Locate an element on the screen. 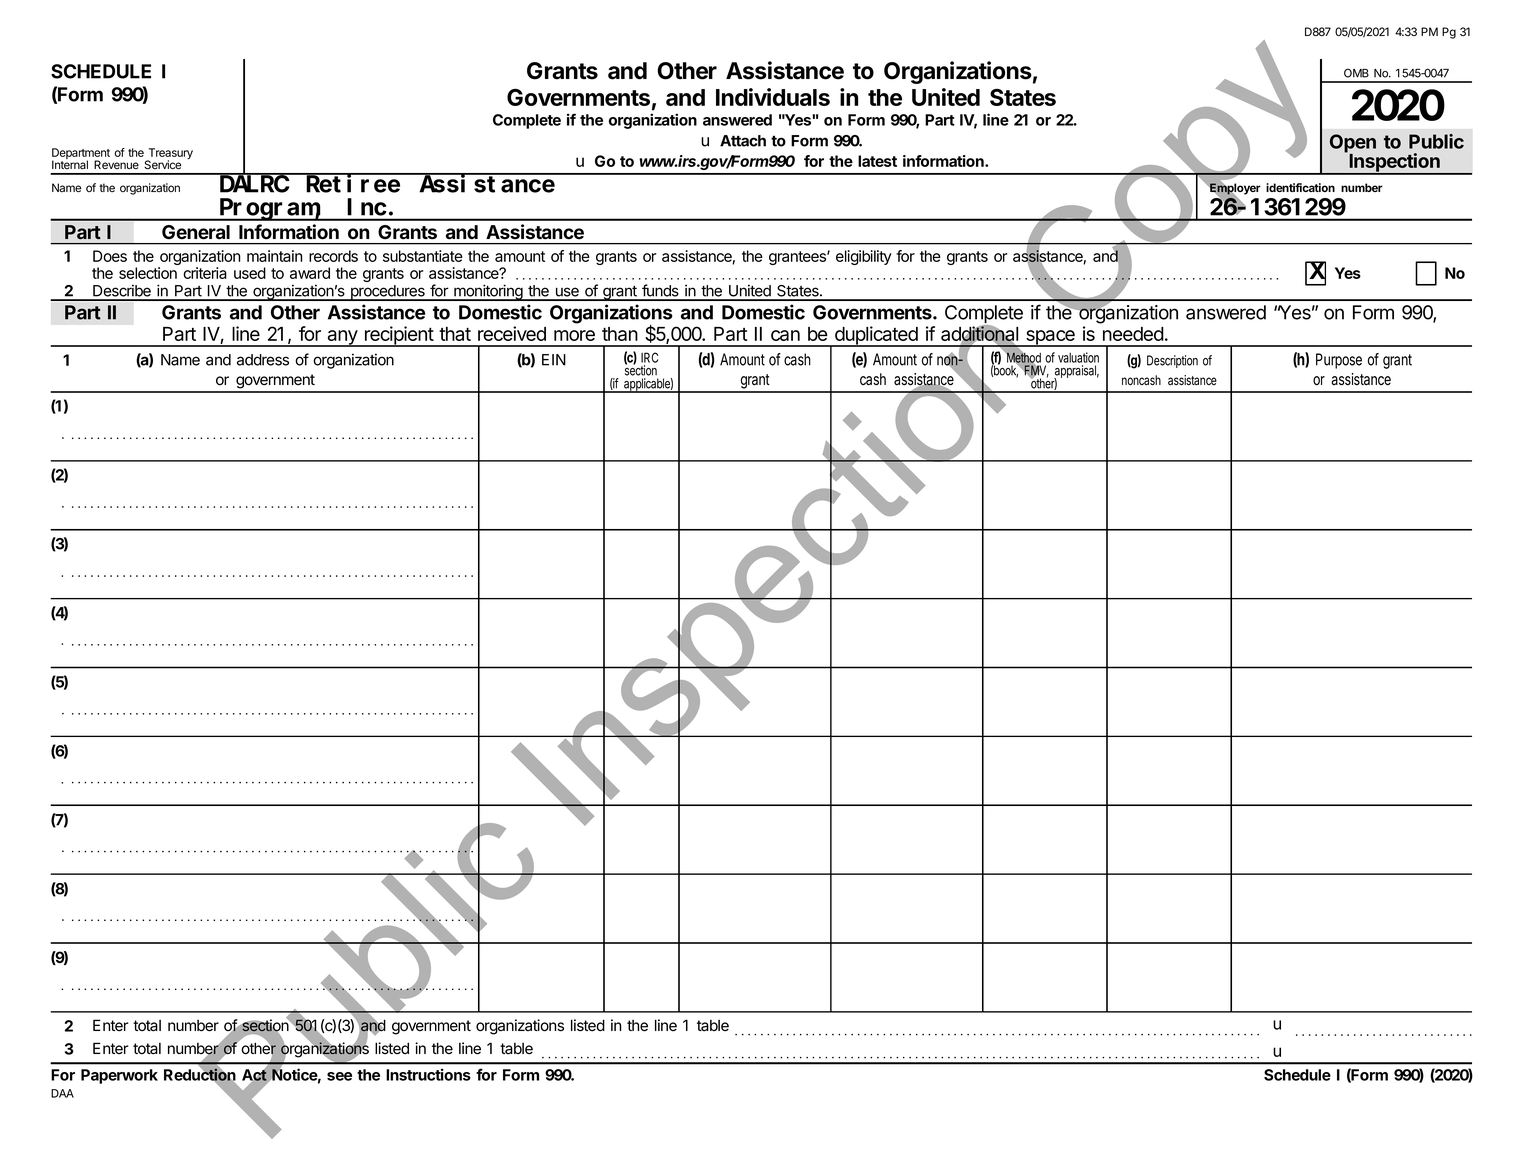 The height and width of the screenshot is (1169, 1513). Treasury is located at coordinates (169, 155).
